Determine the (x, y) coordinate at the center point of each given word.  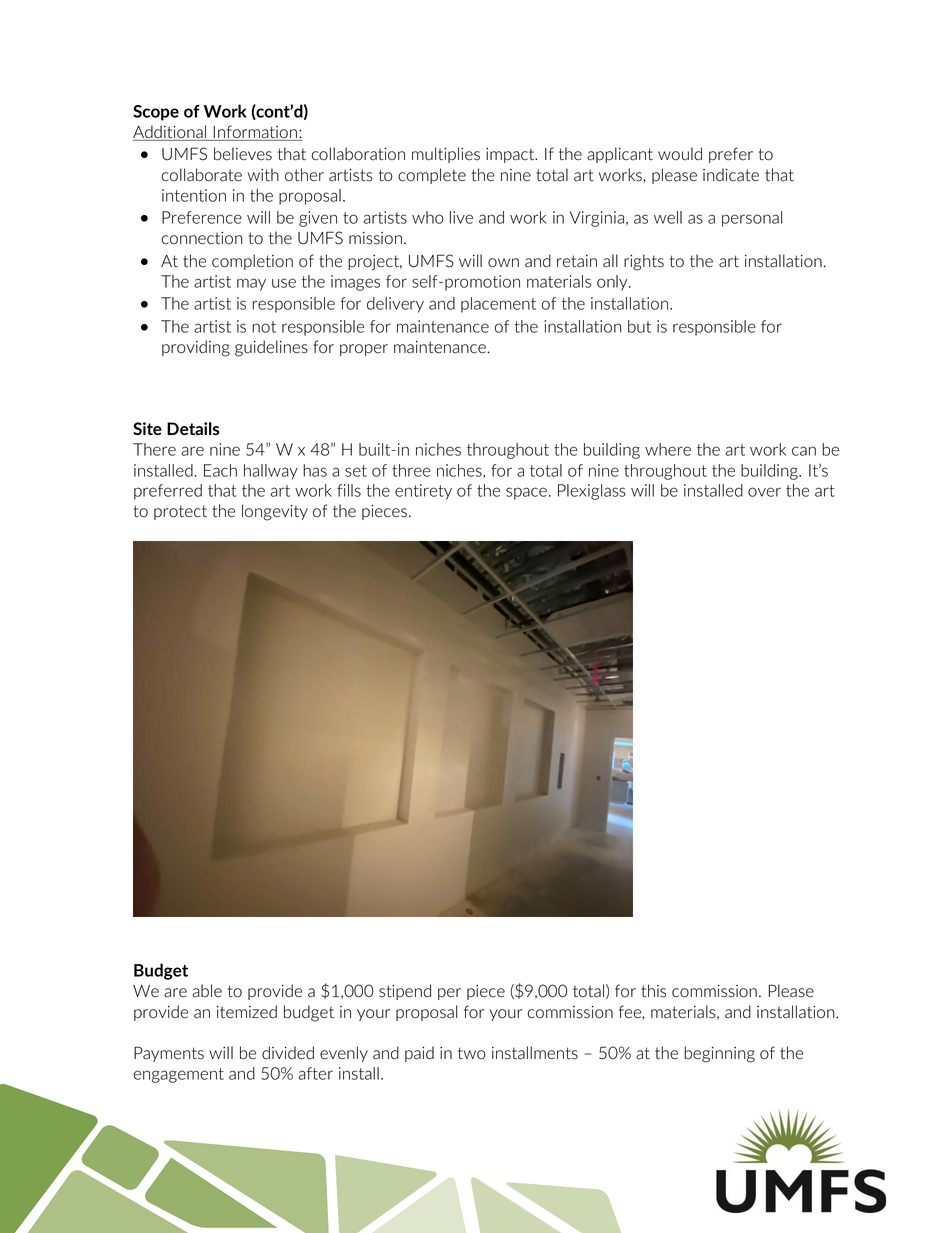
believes (243, 154)
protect (180, 512)
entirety (423, 492)
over (764, 492)
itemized (247, 1012)
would (680, 154)
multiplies (446, 155)
